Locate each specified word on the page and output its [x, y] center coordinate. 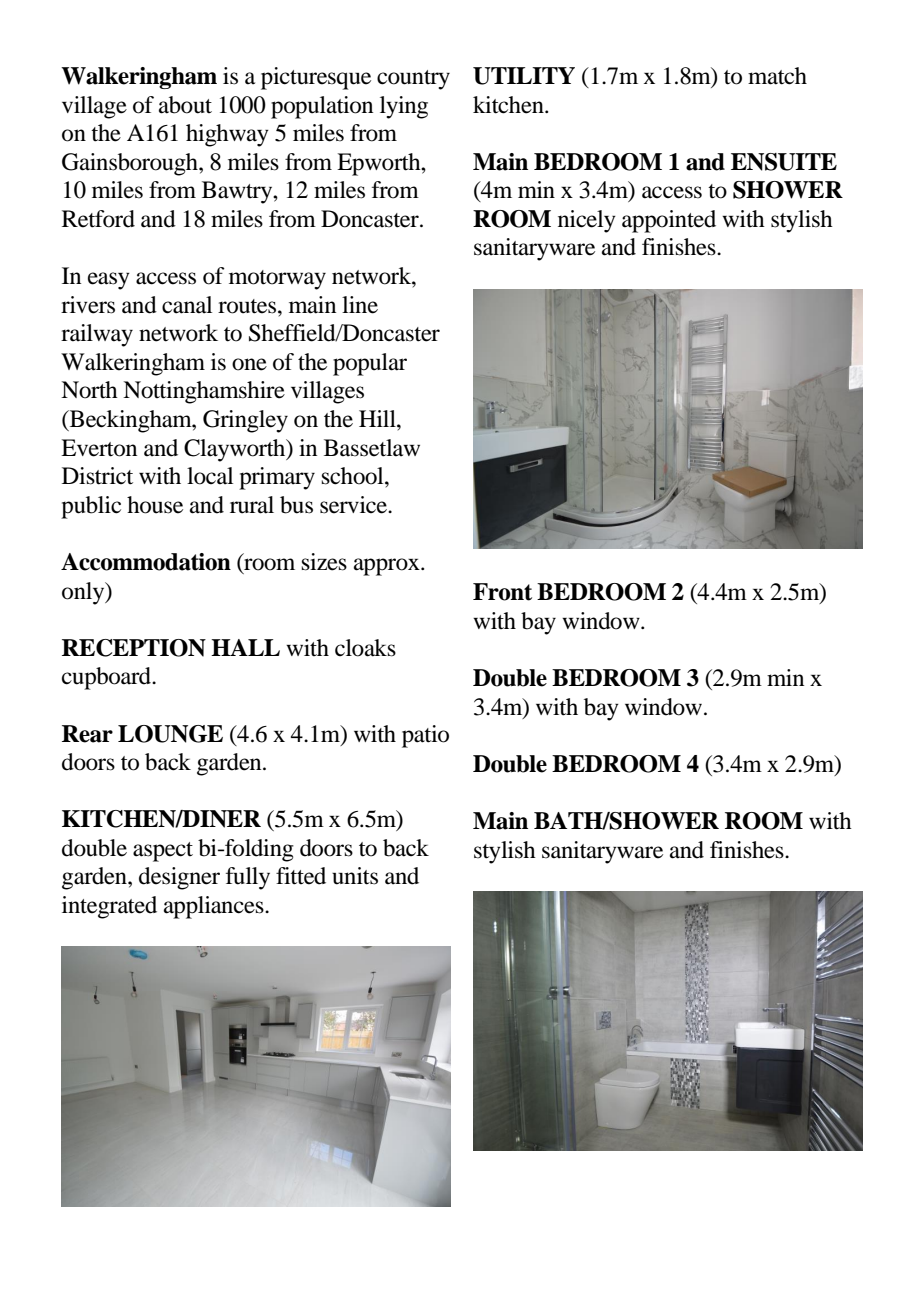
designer [179, 878]
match [777, 76]
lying [404, 107]
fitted [301, 876]
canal [187, 305]
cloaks [365, 648]
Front [502, 592]
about [185, 105]
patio [425, 736]
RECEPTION [134, 648]
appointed [669, 221]
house [155, 505]
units [355, 876]
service [354, 505]
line [360, 305]
